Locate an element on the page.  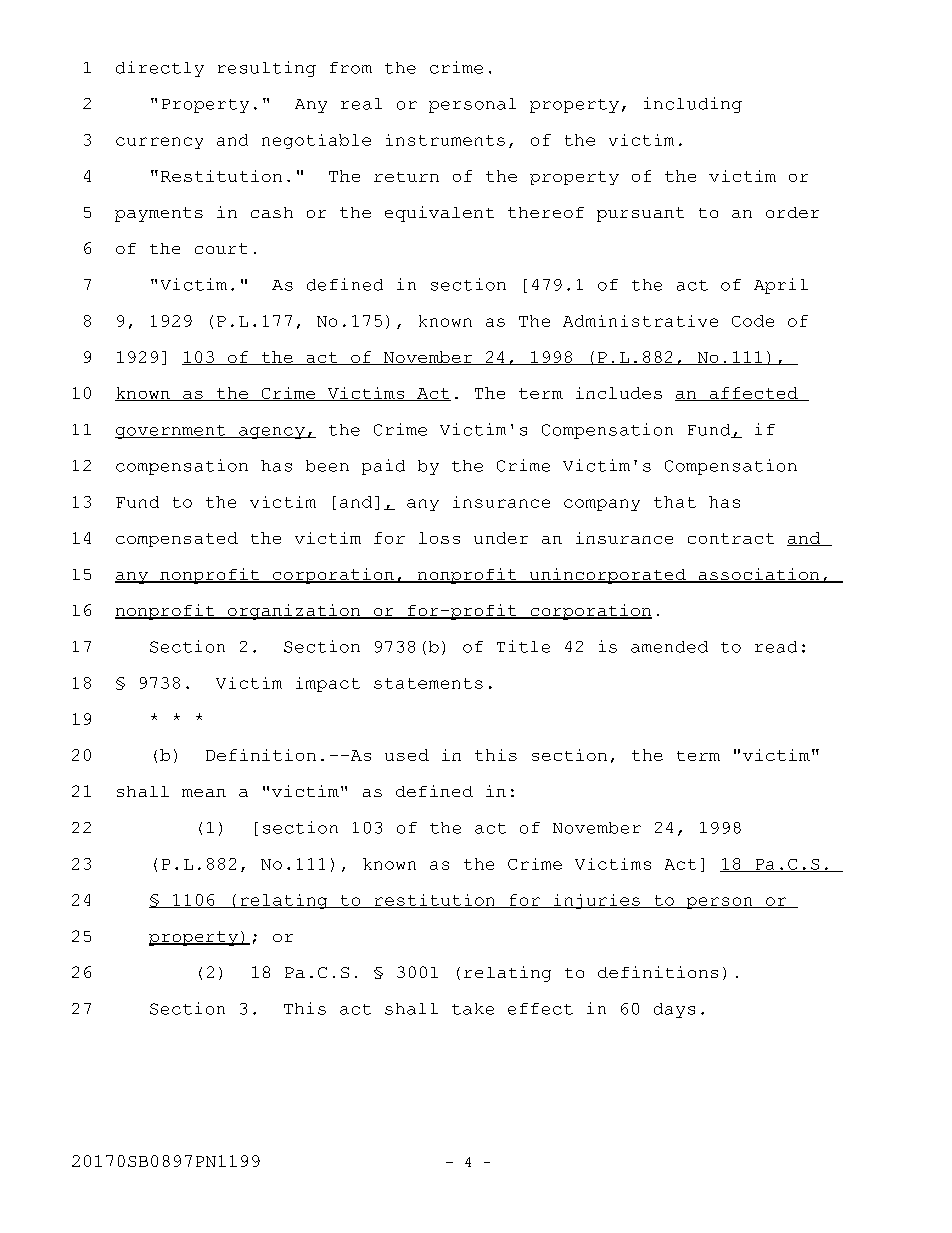
amended is located at coordinates (669, 647).
